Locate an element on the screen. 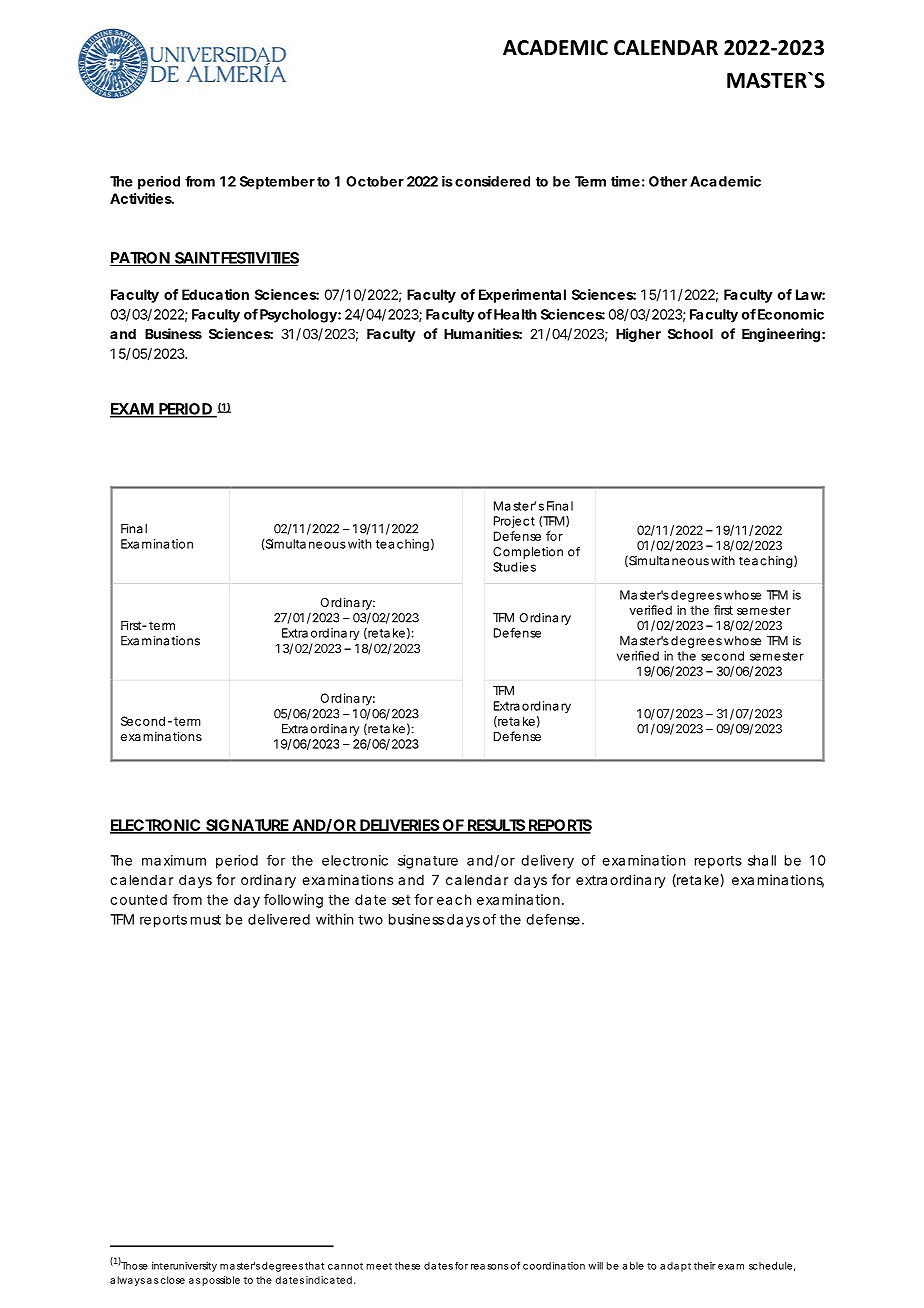  considered is located at coordinates (492, 181).
